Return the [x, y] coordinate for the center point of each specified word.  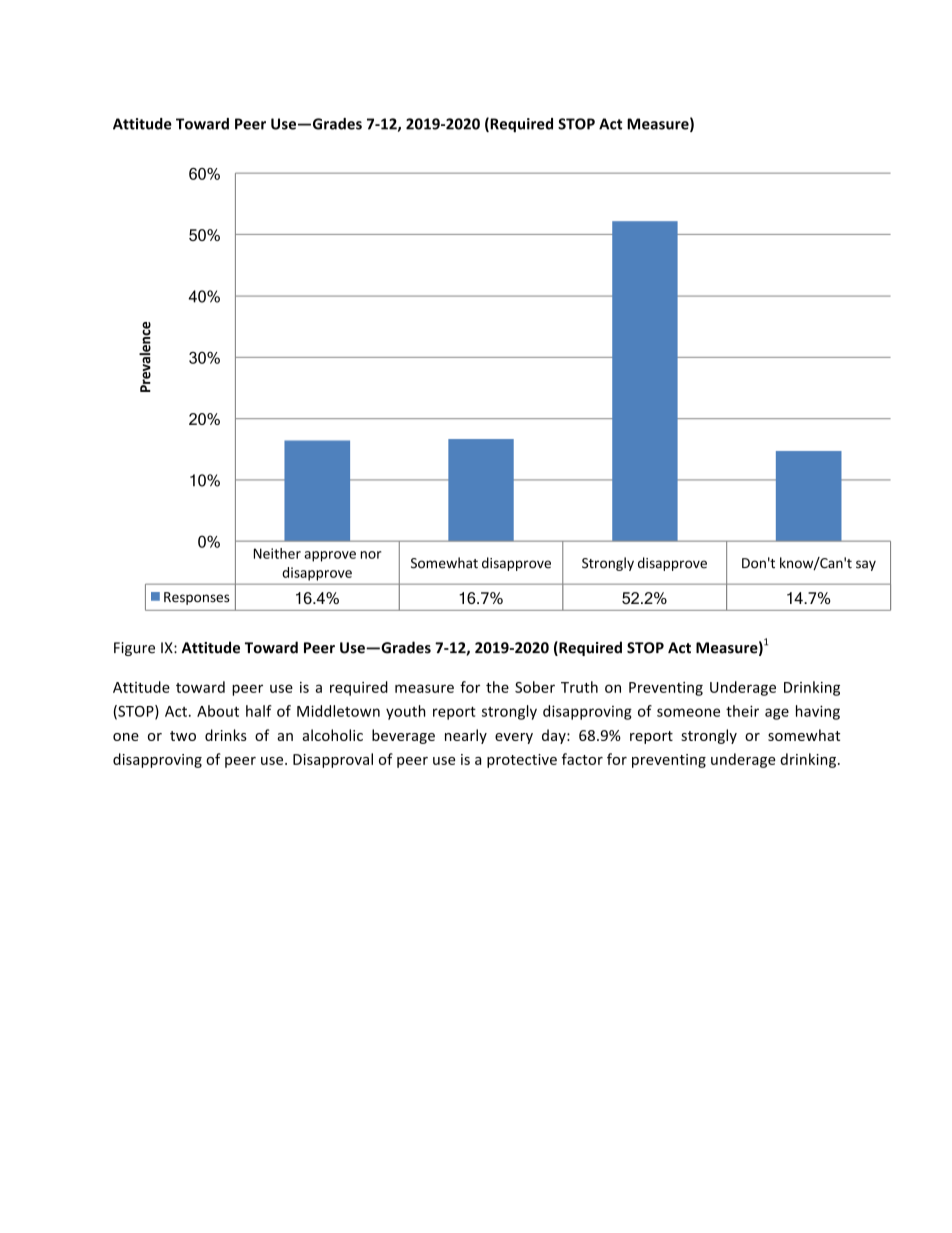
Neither [277, 553]
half [259, 711]
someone [688, 712]
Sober [535, 687]
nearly [466, 736]
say [866, 565]
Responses [197, 598]
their [742, 711]
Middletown [338, 711]
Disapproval [333, 760]
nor [371, 555]
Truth [579, 687]
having [818, 712]
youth [406, 712]
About [218, 711]
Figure [134, 649]
